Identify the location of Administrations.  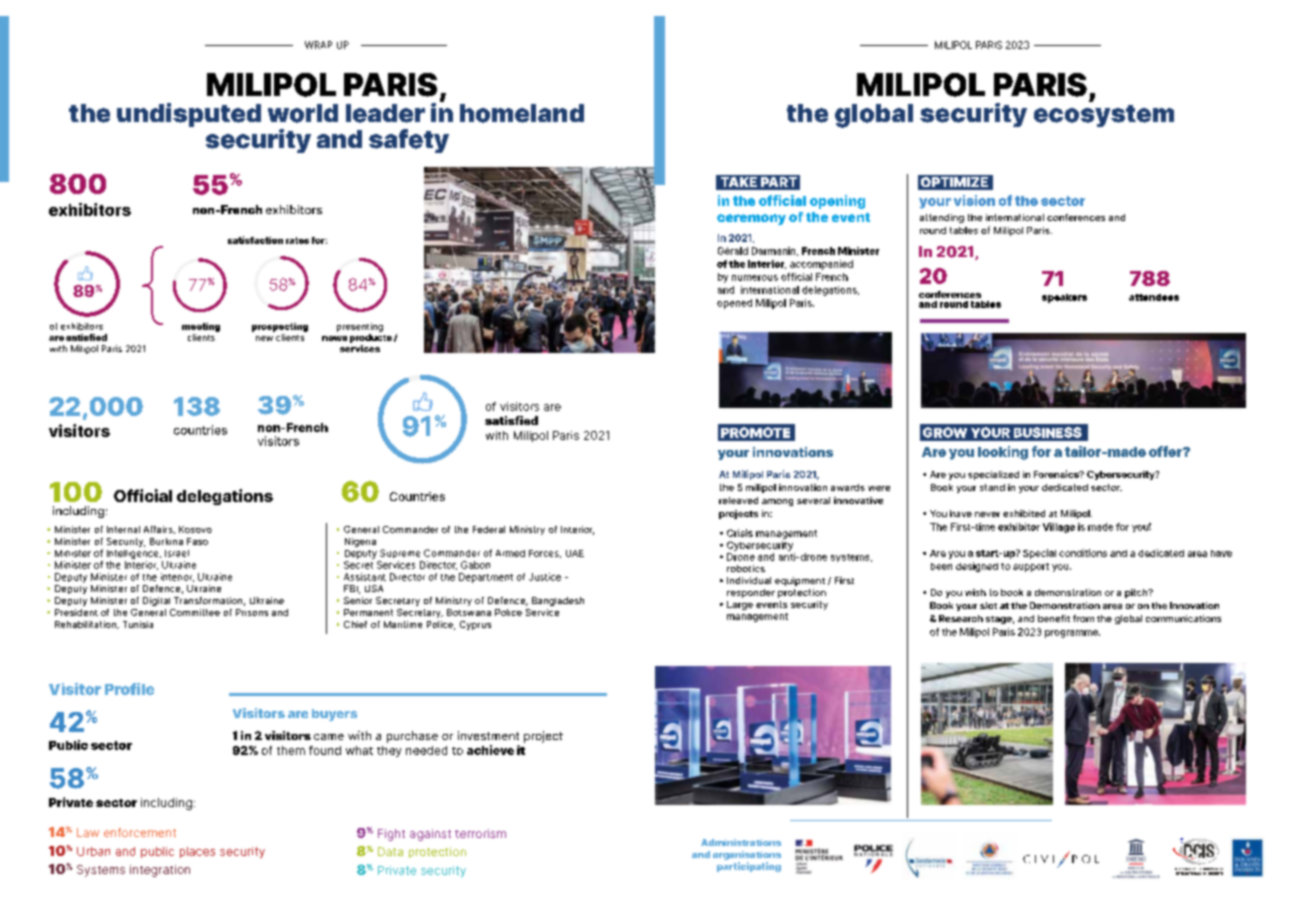
(741, 842).
